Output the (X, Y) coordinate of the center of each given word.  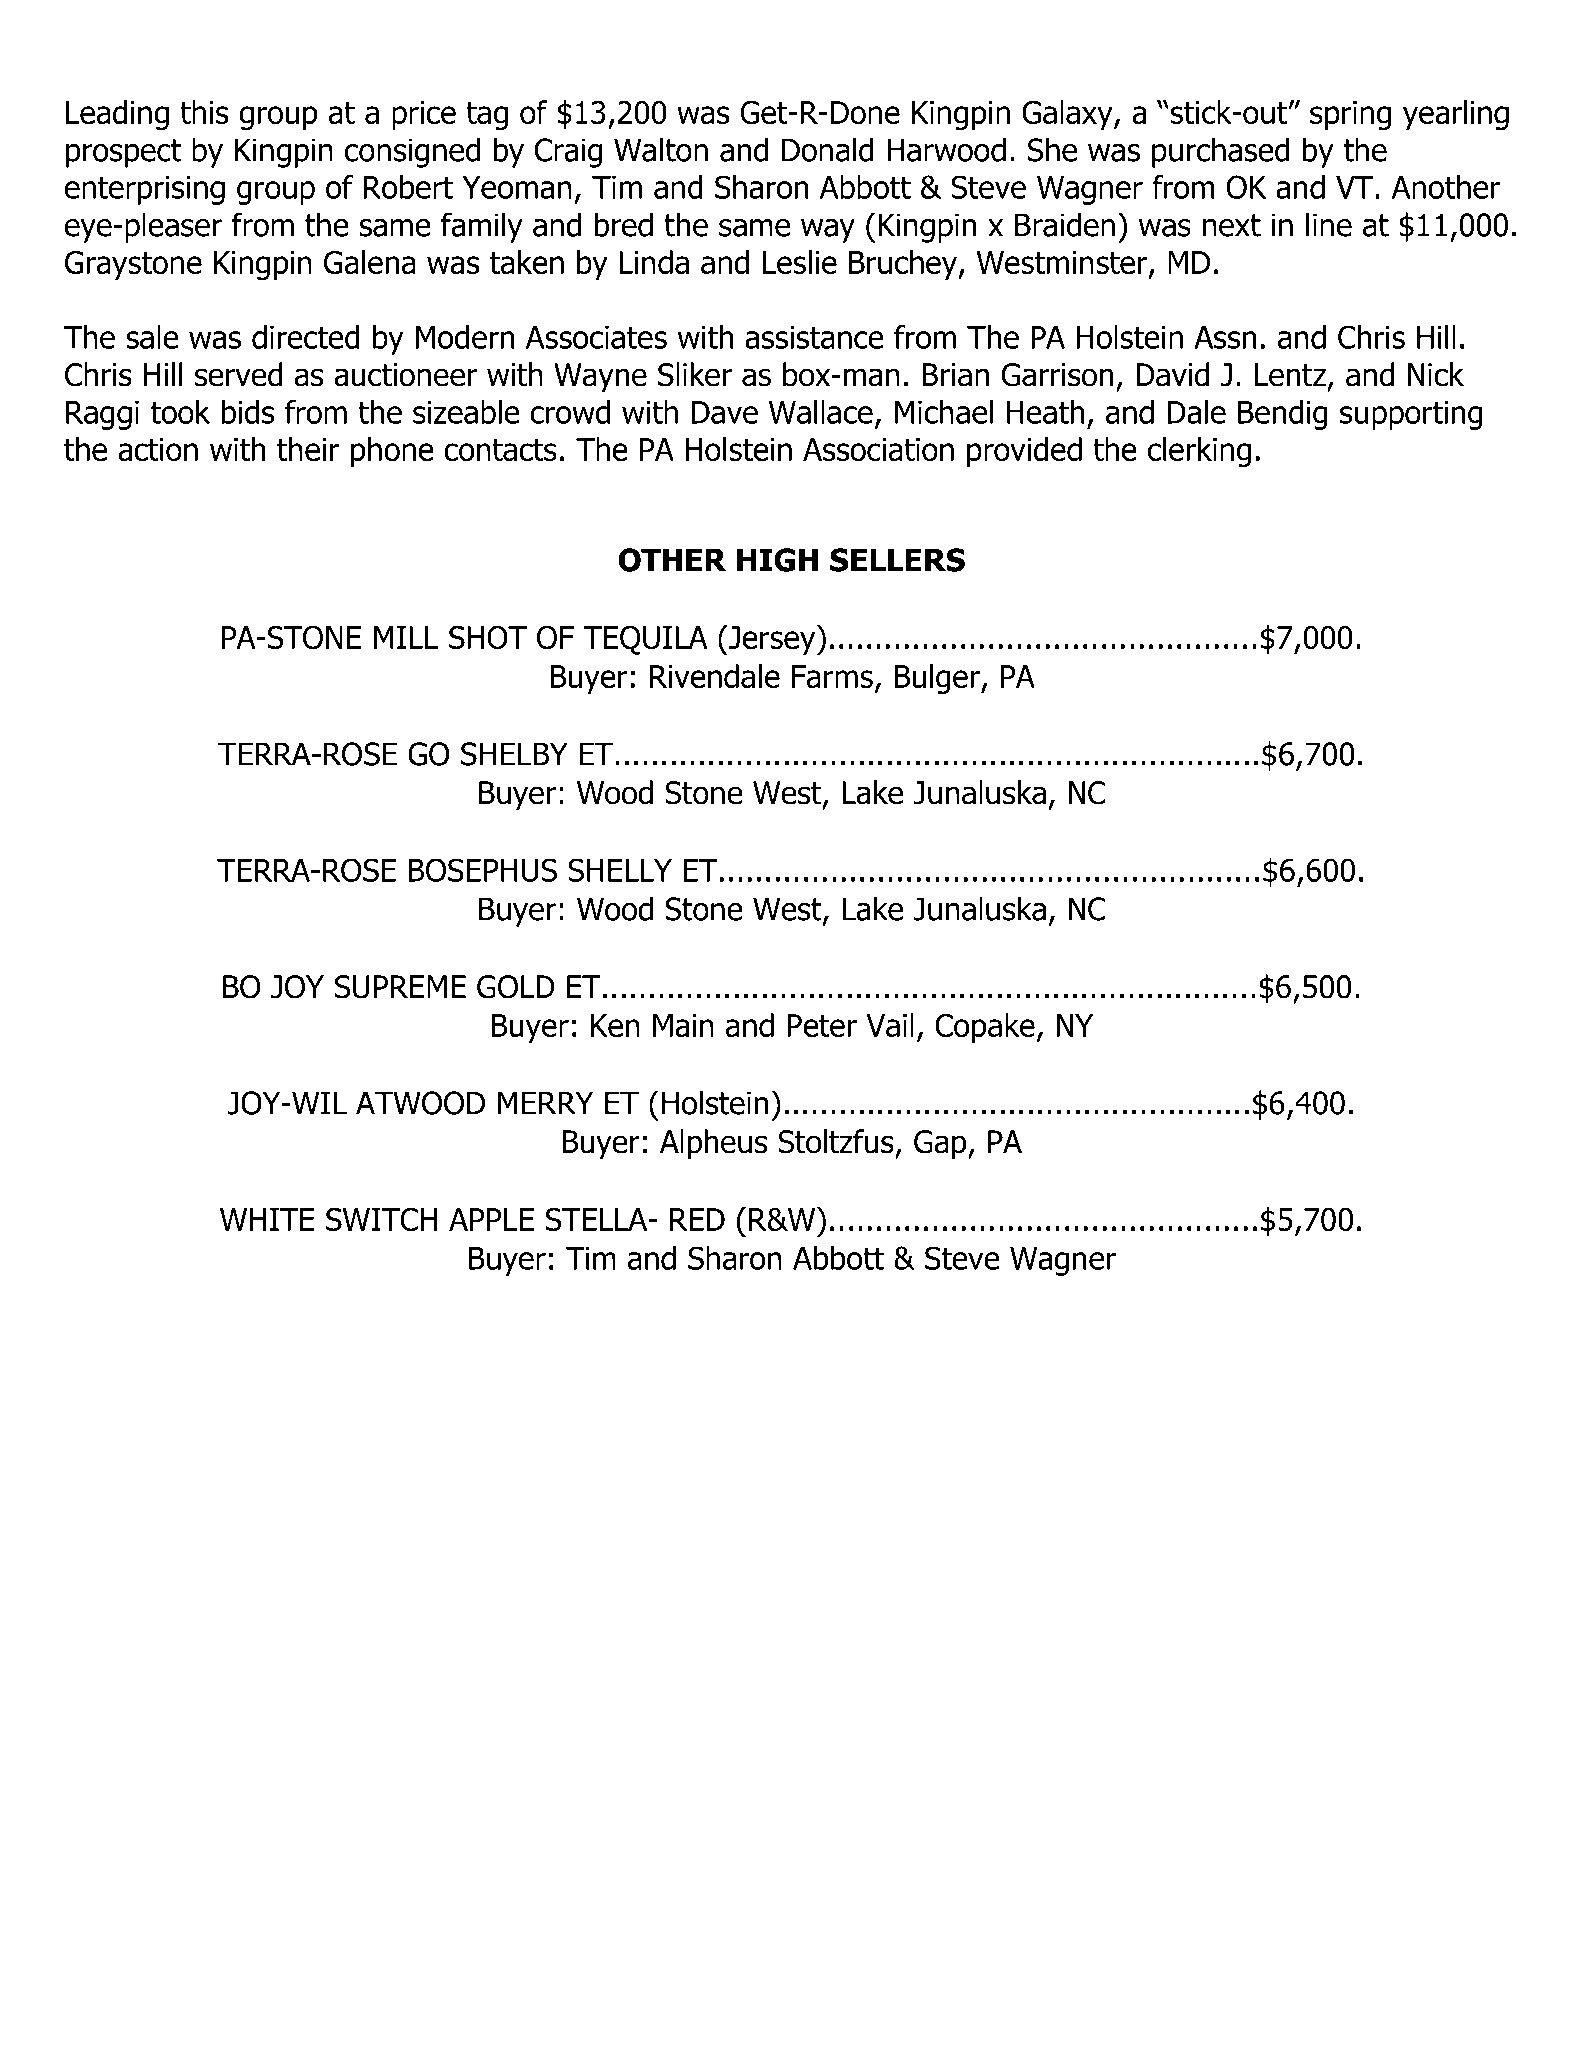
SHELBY (514, 754)
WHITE (267, 1219)
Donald (828, 149)
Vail (890, 1025)
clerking (1199, 452)
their (308, 449)
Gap (941, 1145)
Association (878, 450)
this (204, 112)
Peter (822, 1025)
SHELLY (620, 870)
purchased (1221, 152)
